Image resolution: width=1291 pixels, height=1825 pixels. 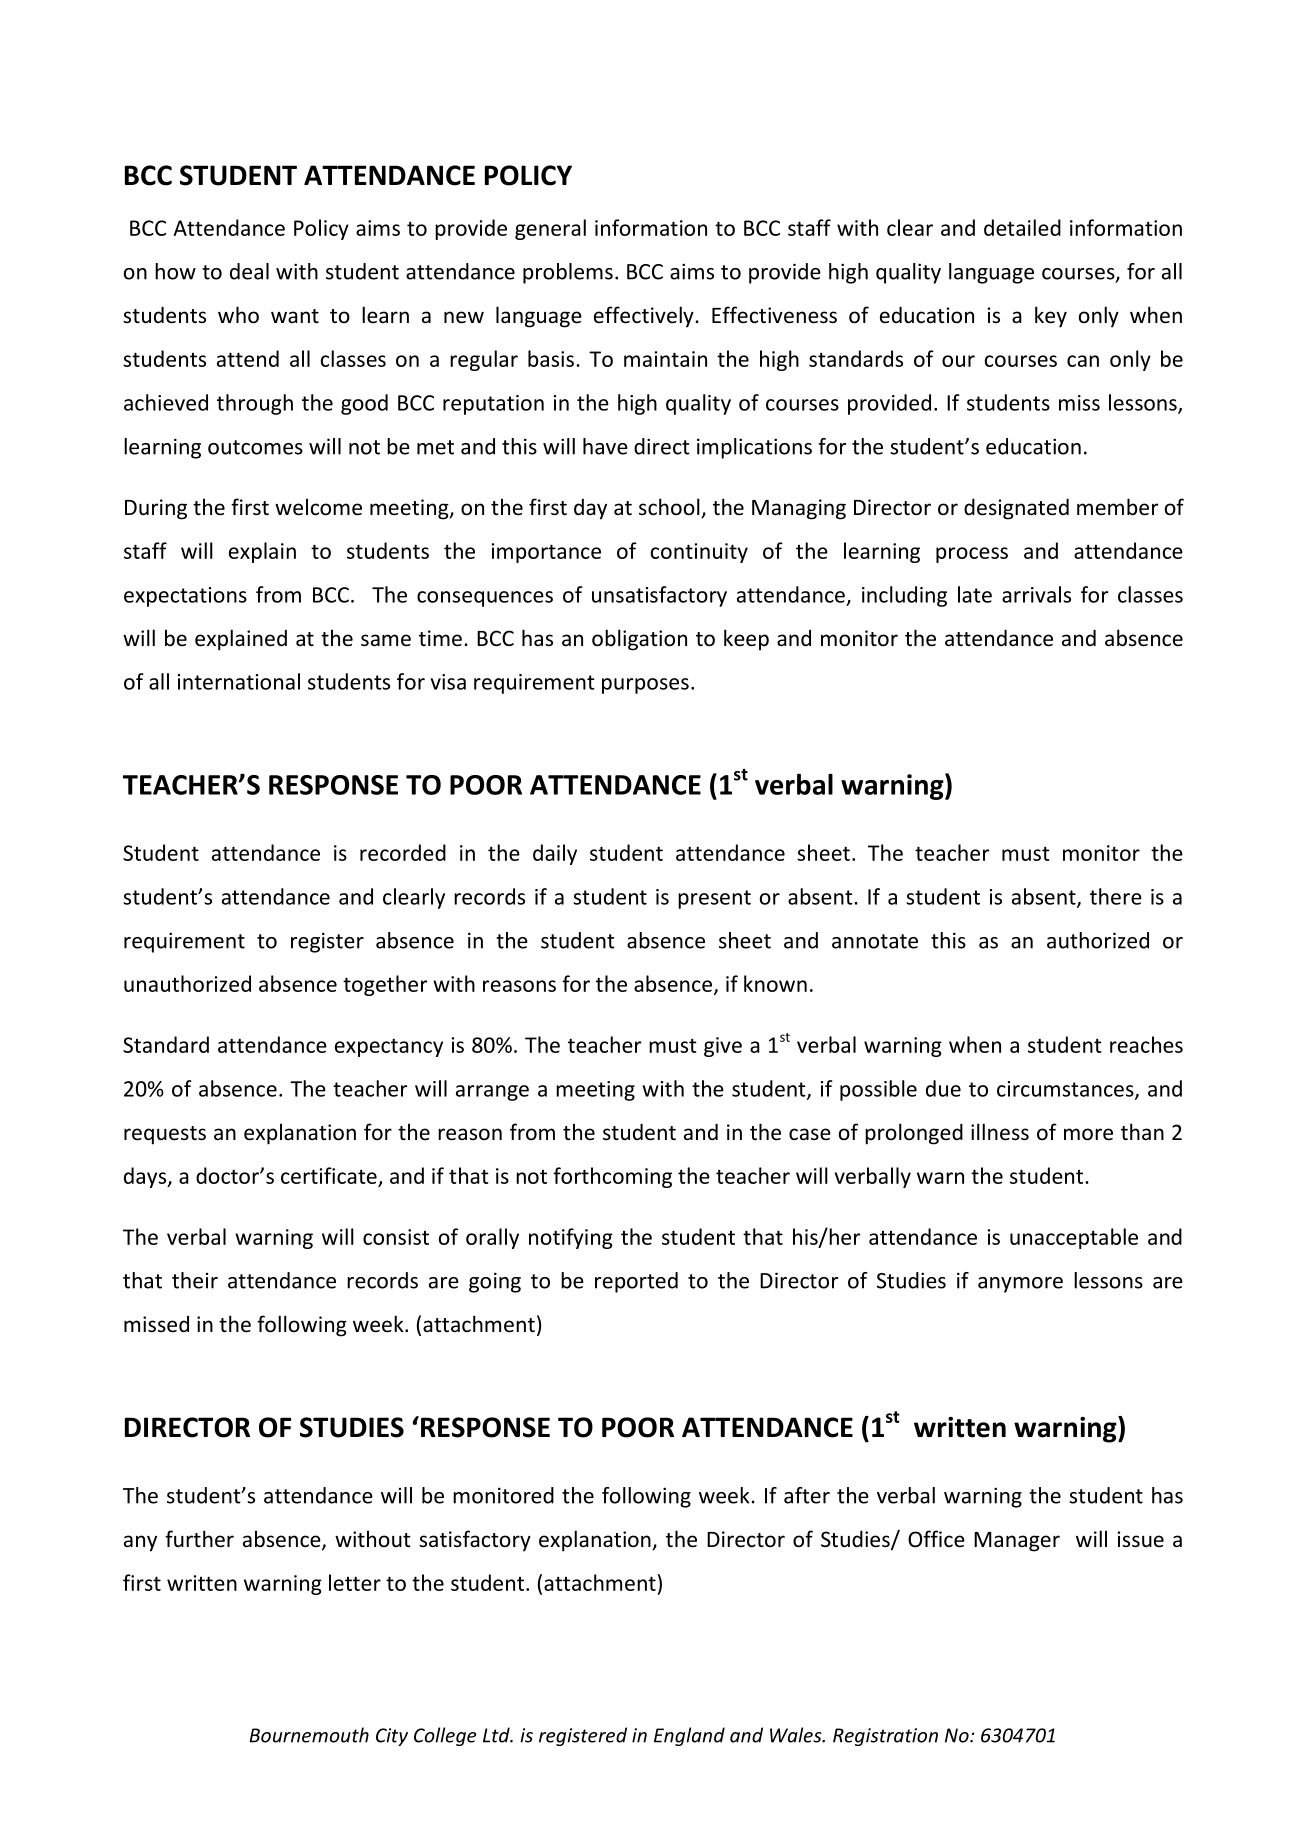 I want to click on unacceptable, so click(x=1074, y=1238).
